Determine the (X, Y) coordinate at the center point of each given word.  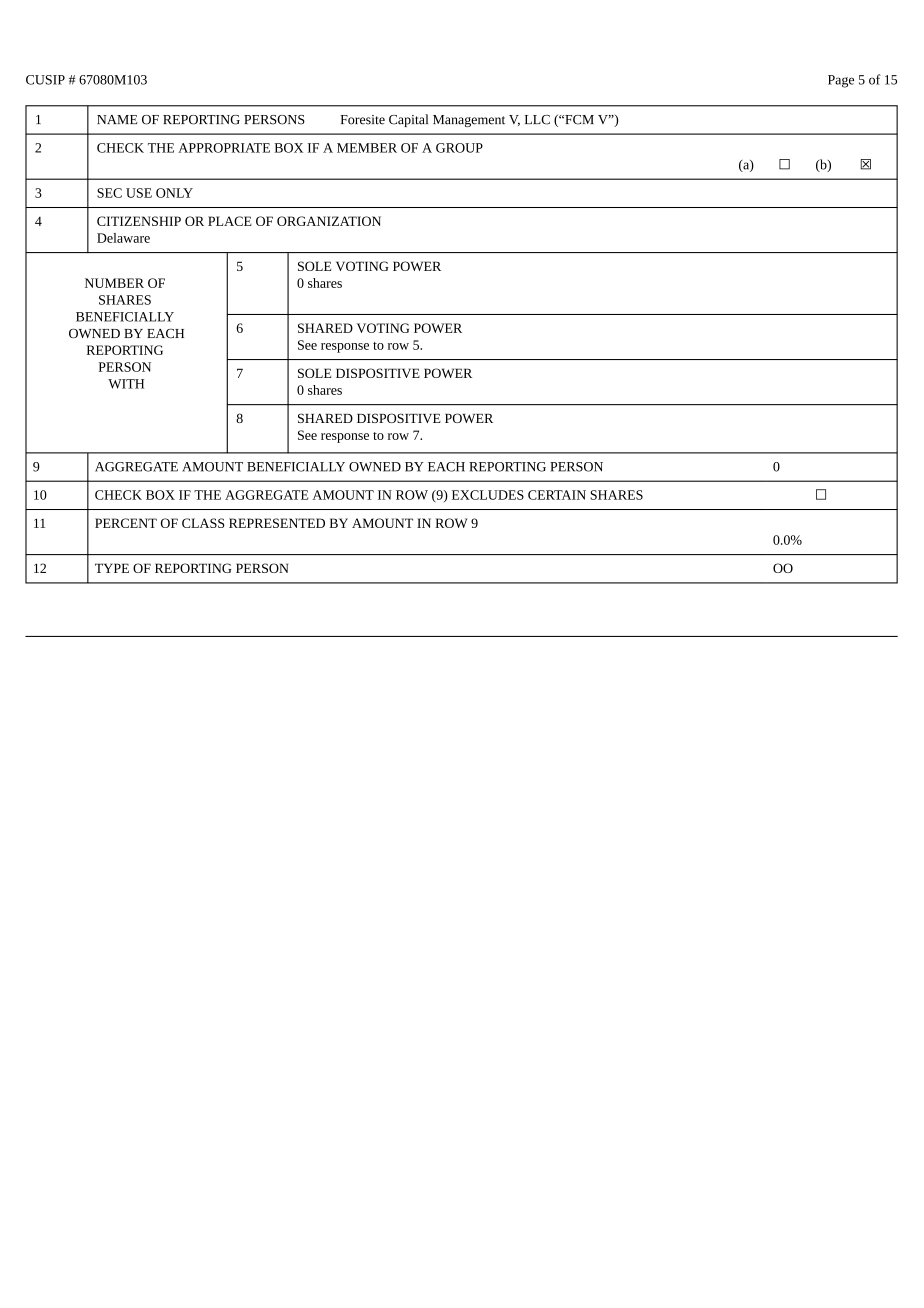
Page (841, 81)
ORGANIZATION (329, 221)
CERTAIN (557, 495)
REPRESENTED (277, 523)
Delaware (123, 238)
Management (469, 121)
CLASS (203, 523)
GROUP (459, 148)
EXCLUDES (488, 495)
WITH (126, 384)
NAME (117, 119)
